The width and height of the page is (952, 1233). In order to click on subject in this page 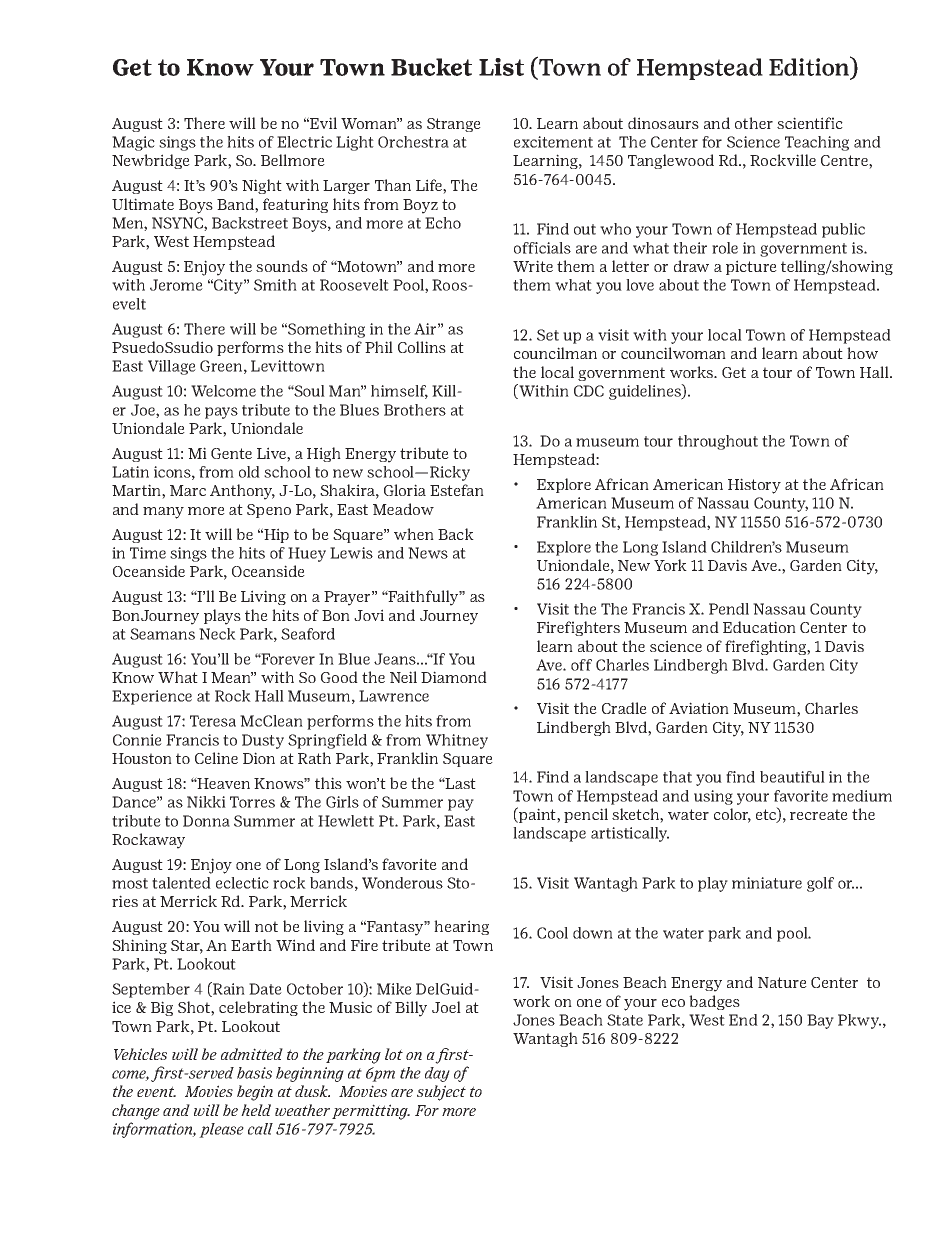, I will do `click(441, 1093)`.
